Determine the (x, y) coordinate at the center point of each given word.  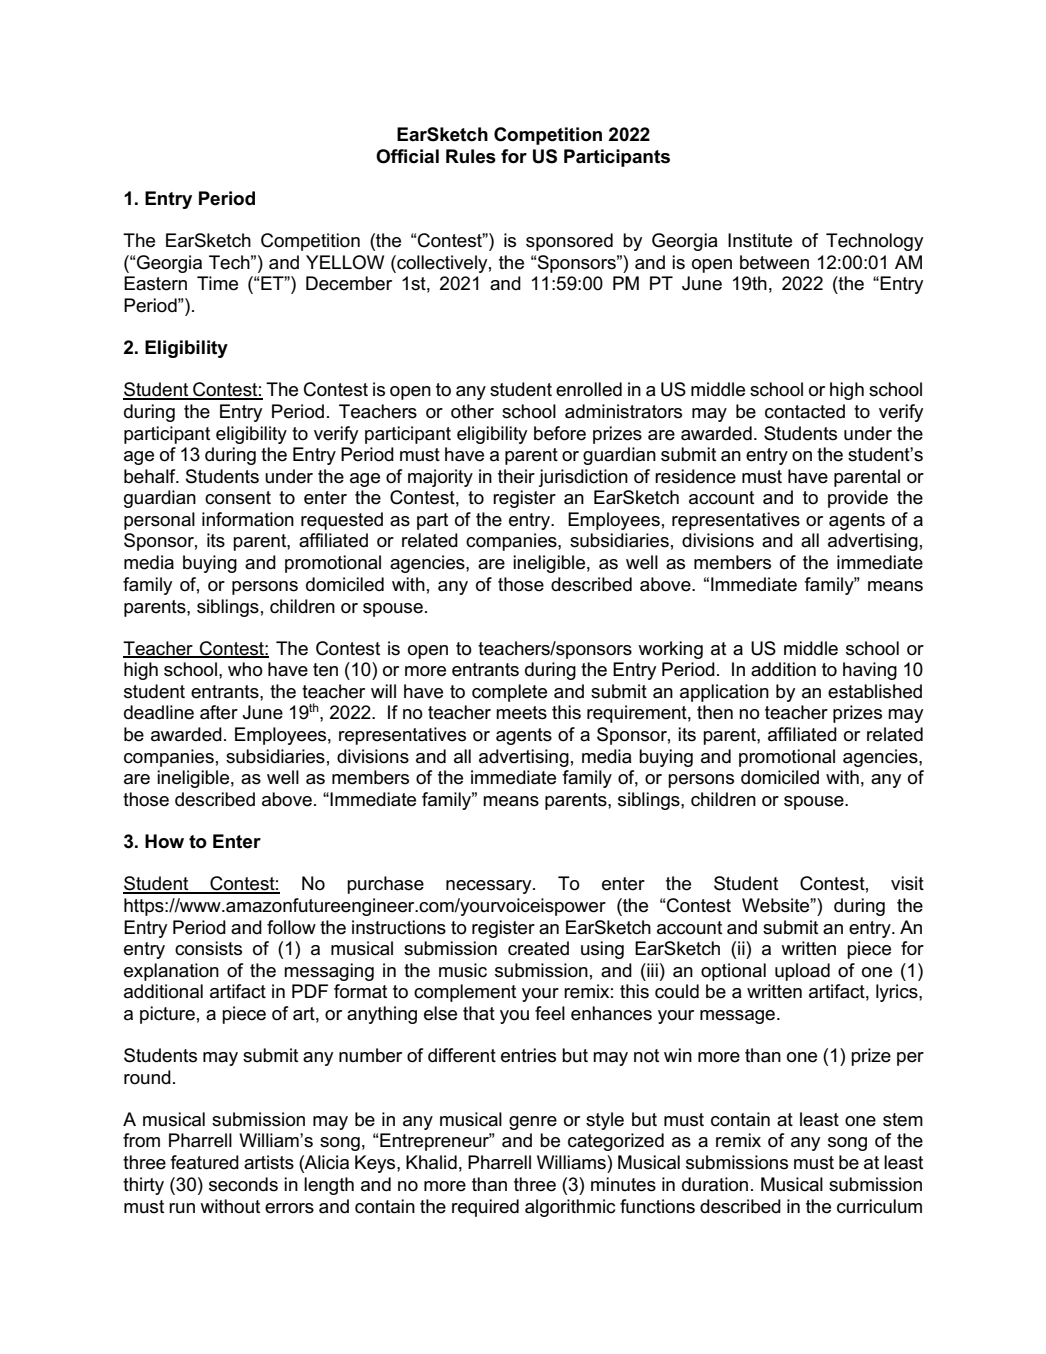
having (870, 671)
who (245, 669)
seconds (243, 1184)
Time (217, 283)
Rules (471, 156)
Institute (760, 240)
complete (509, 693)
